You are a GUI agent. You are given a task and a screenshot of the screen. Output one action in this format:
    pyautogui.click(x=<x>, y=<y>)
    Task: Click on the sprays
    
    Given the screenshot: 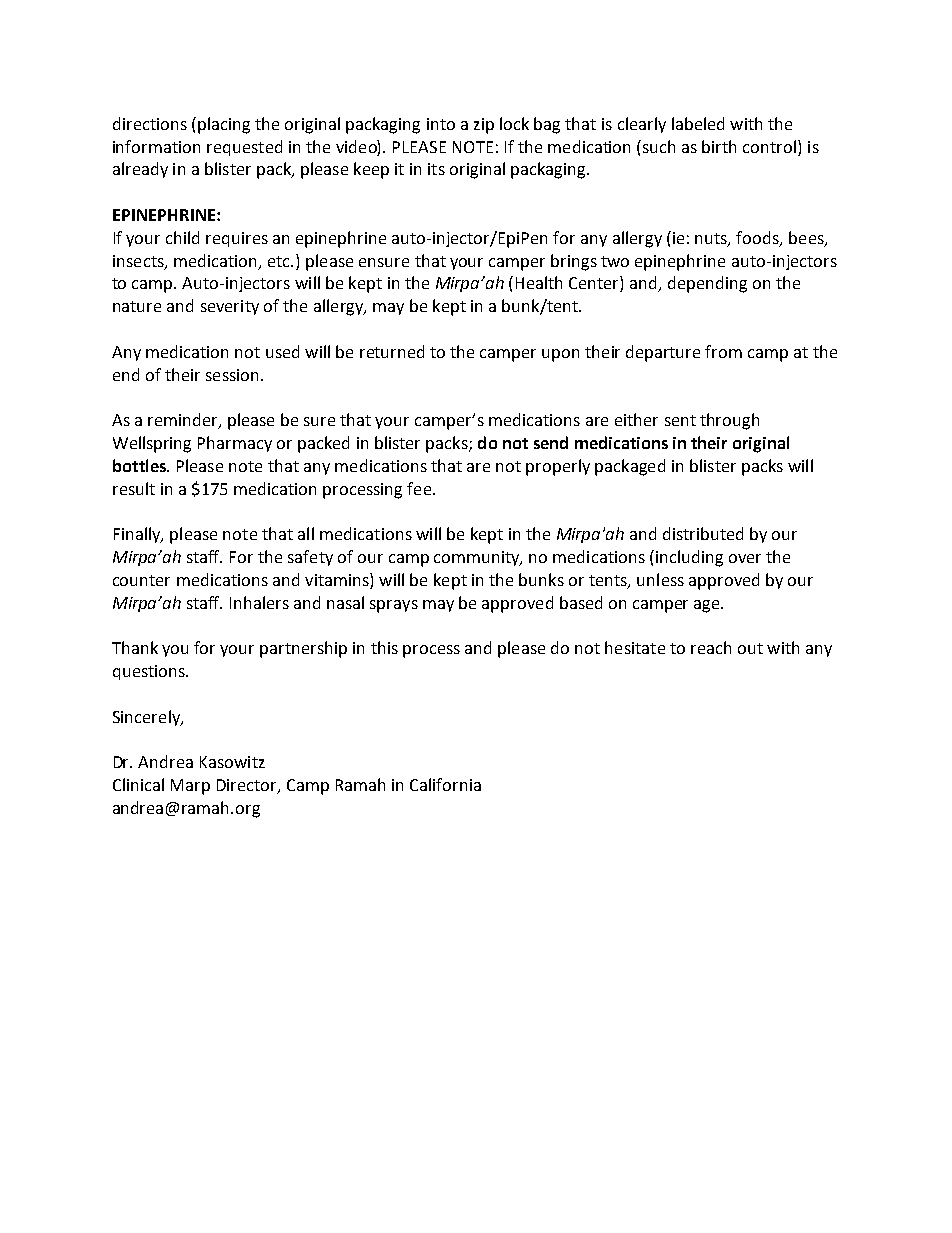 What is the action you would take?
    pyautogui.click(x=394, y=606)
